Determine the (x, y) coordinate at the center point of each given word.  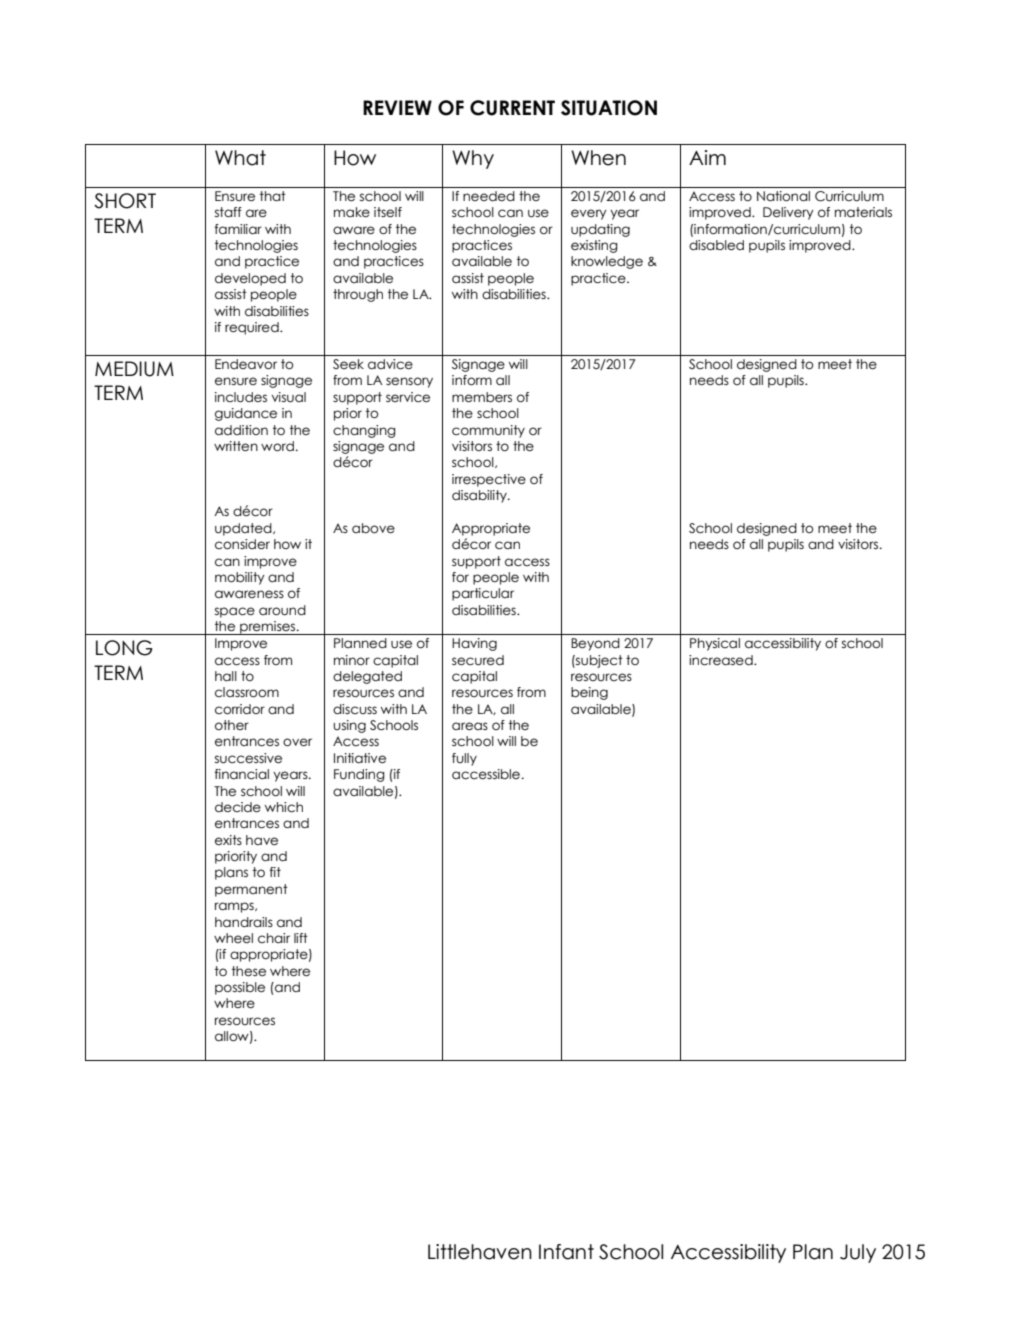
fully (464, 759)
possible (240, 988)
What (240, 158)
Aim (707, 157)
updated (244, 529)
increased (722, 660)
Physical (715, 644)
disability (480, 496)
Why (473, 159)
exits (228, 840)
